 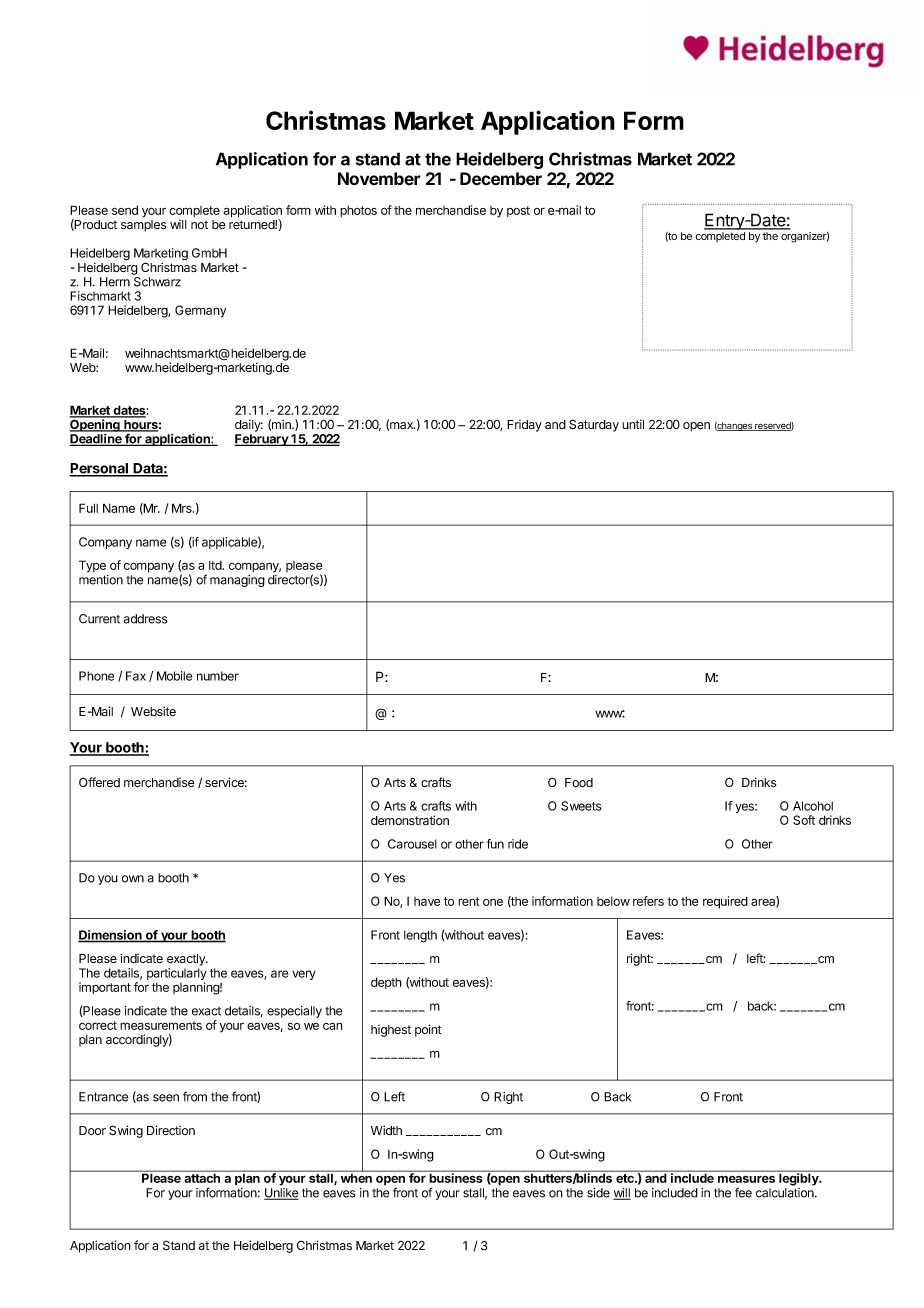 I want to click on business, so click(x=456, y=1177).
